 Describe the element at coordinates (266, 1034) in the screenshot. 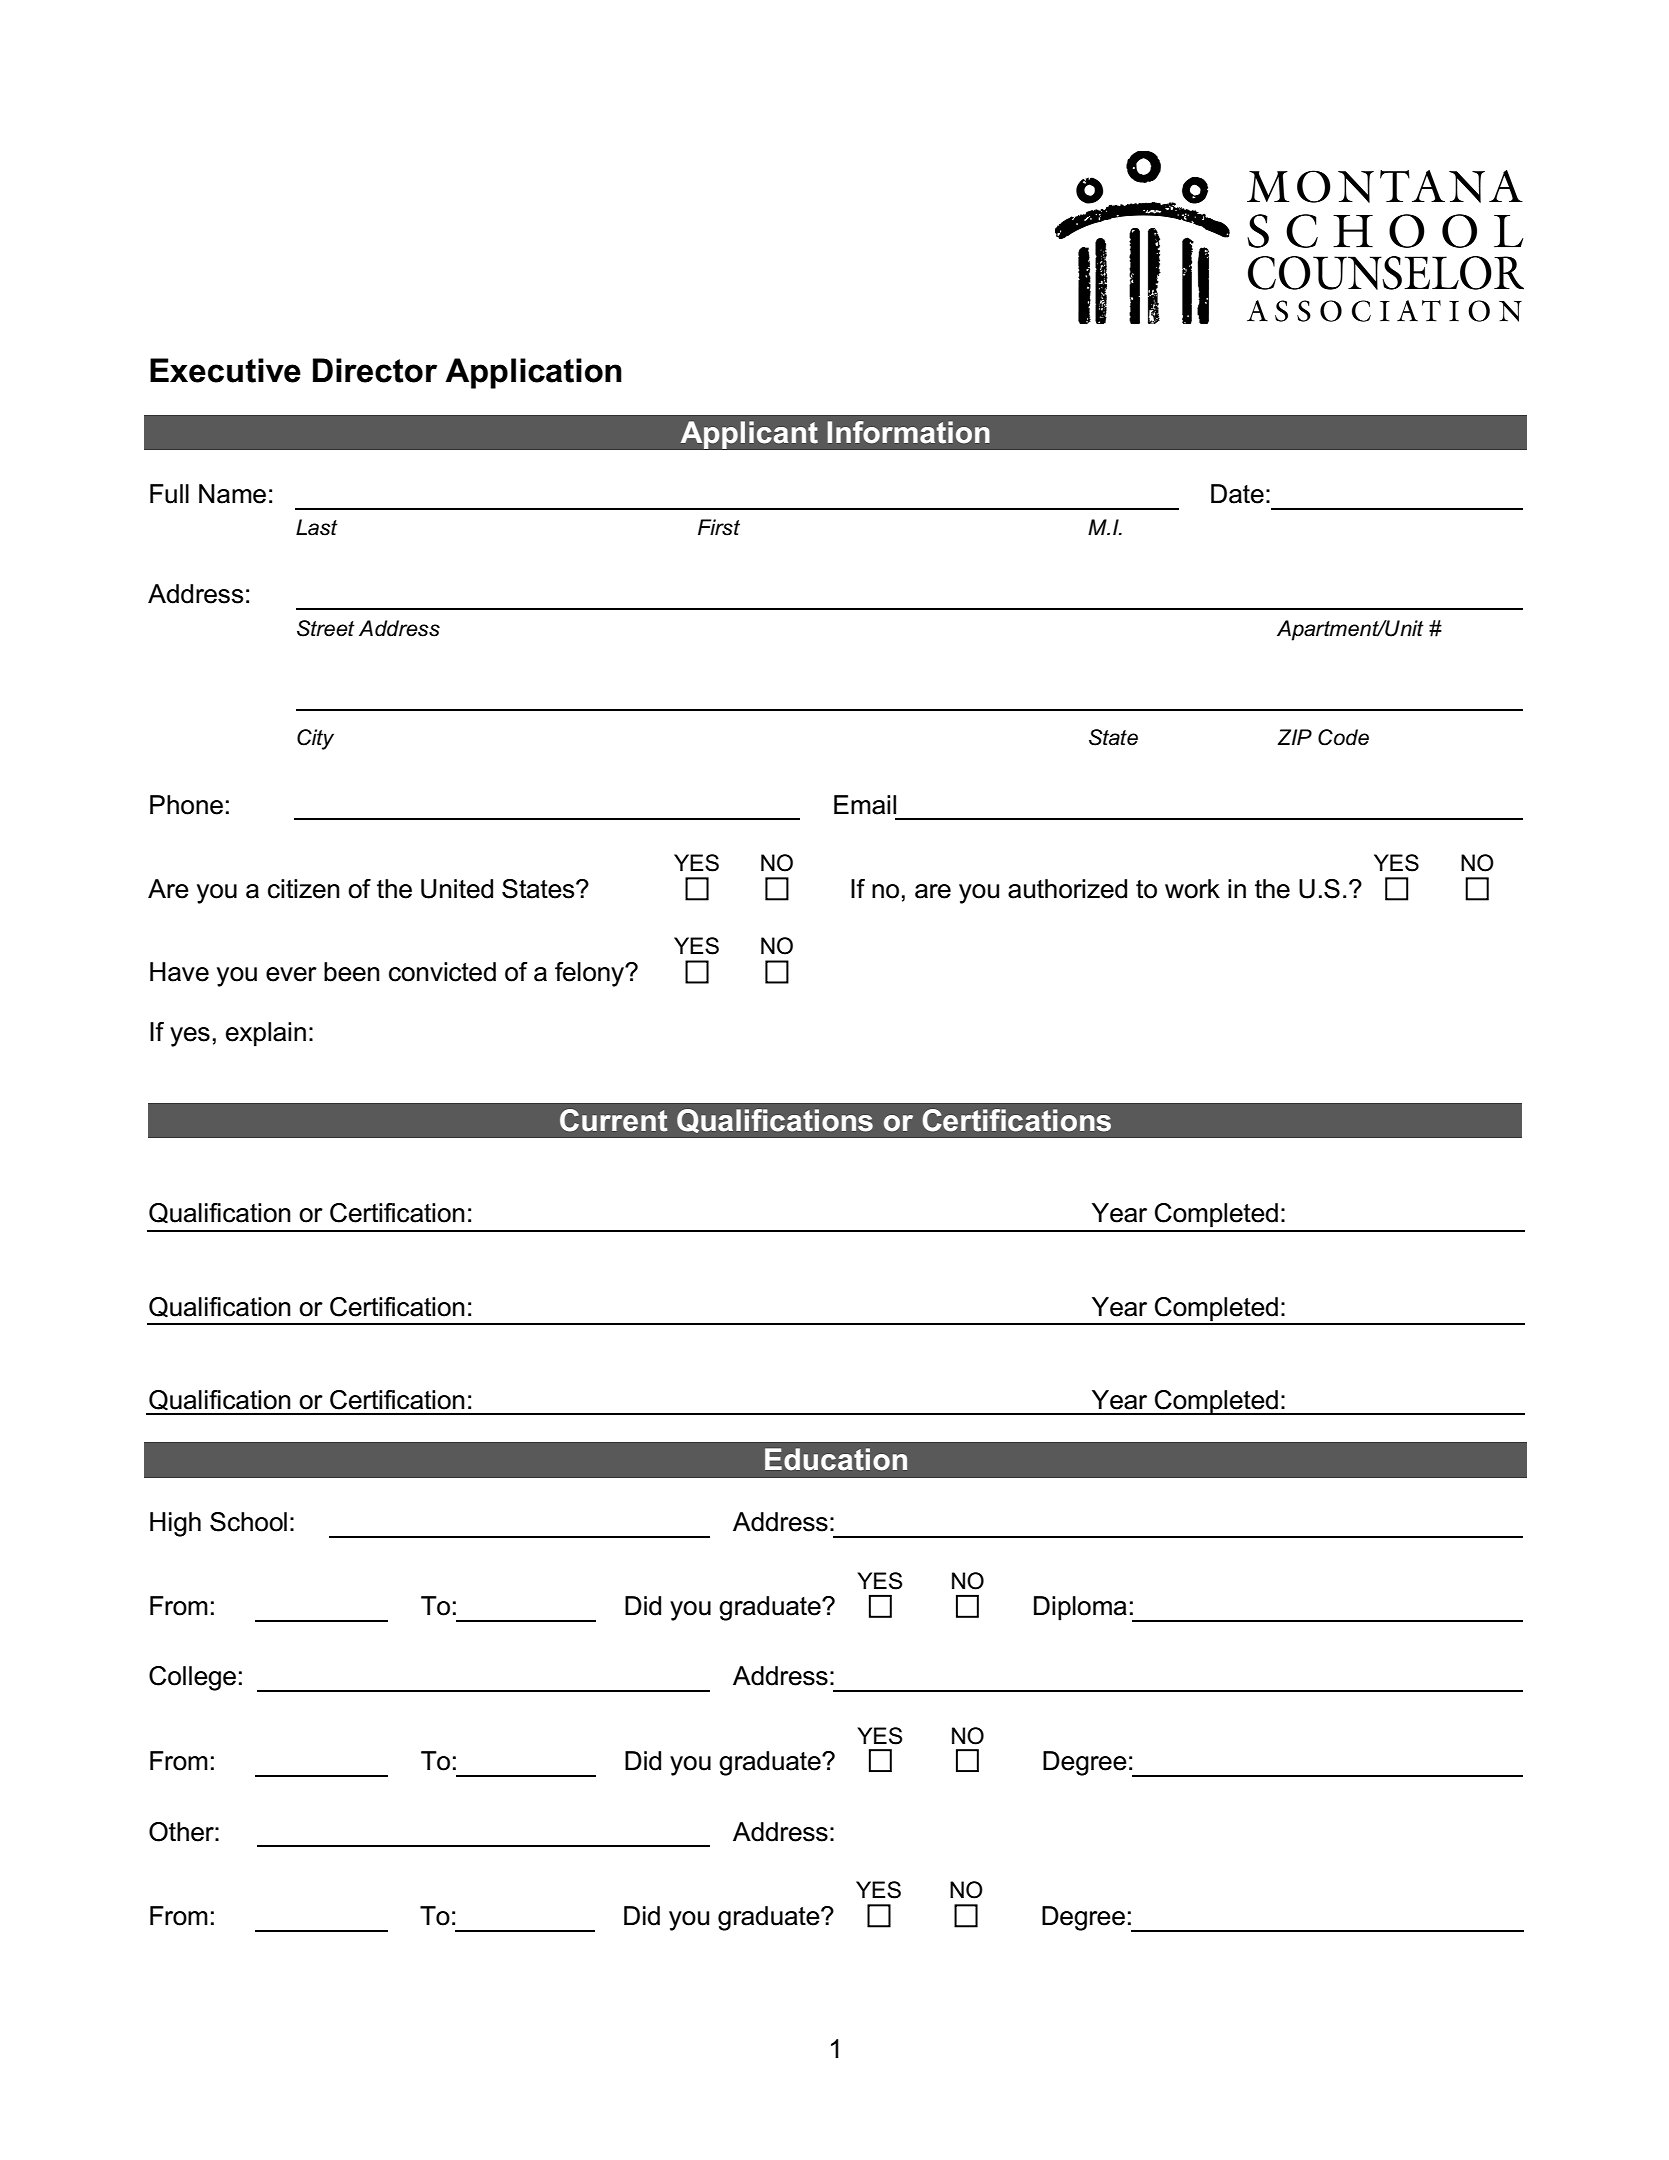

I see `explain` at that location.
